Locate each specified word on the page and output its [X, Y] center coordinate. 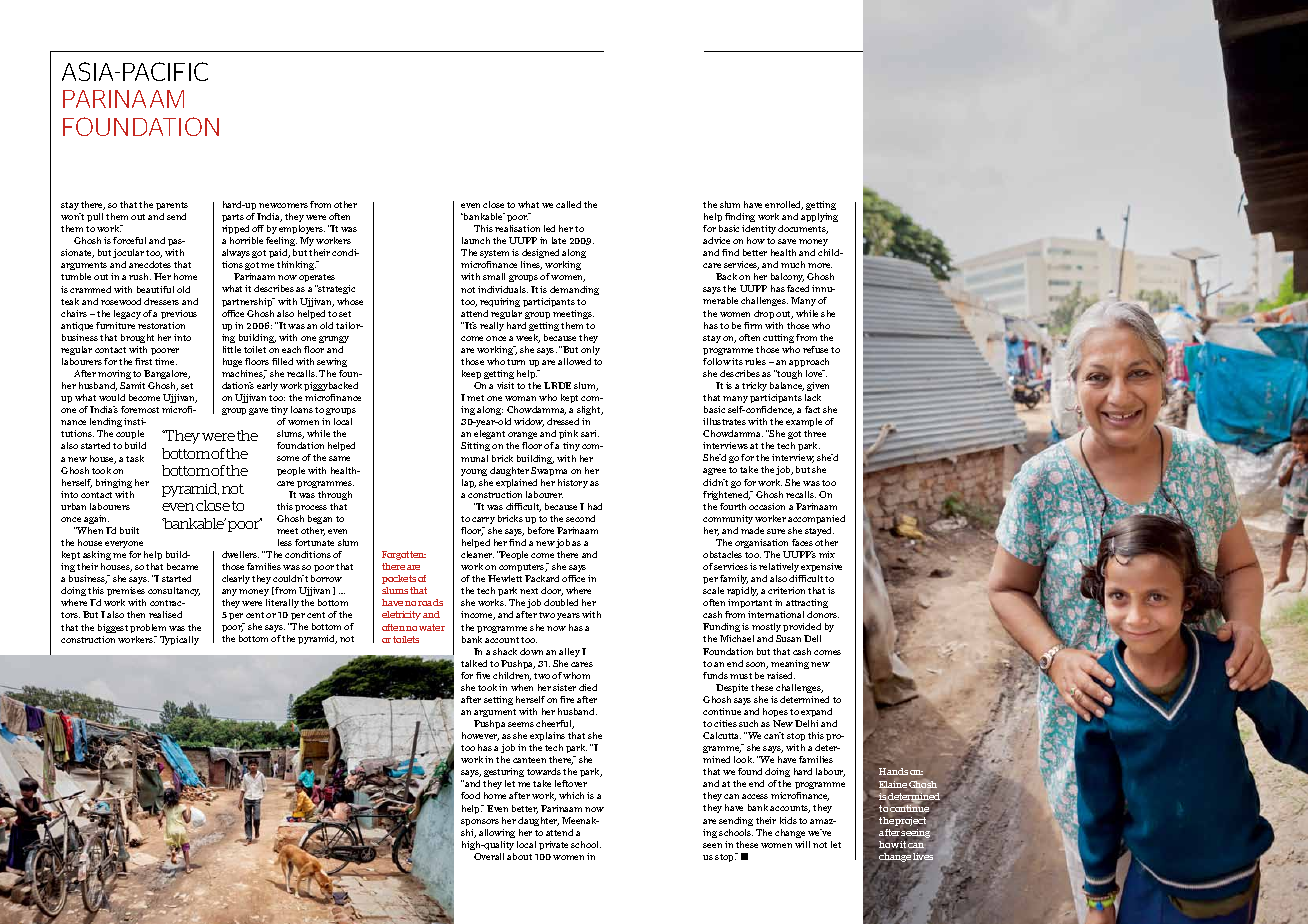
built [129, 530]
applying [819, 217]
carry [483, 520]
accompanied [816, 519]
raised [781, 675]
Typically [179, 640]
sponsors [480, 822]
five [483, 675]
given [818, 386]
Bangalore [167, 374]
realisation [517, 228]
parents [172, 206]
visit [505, 385]
